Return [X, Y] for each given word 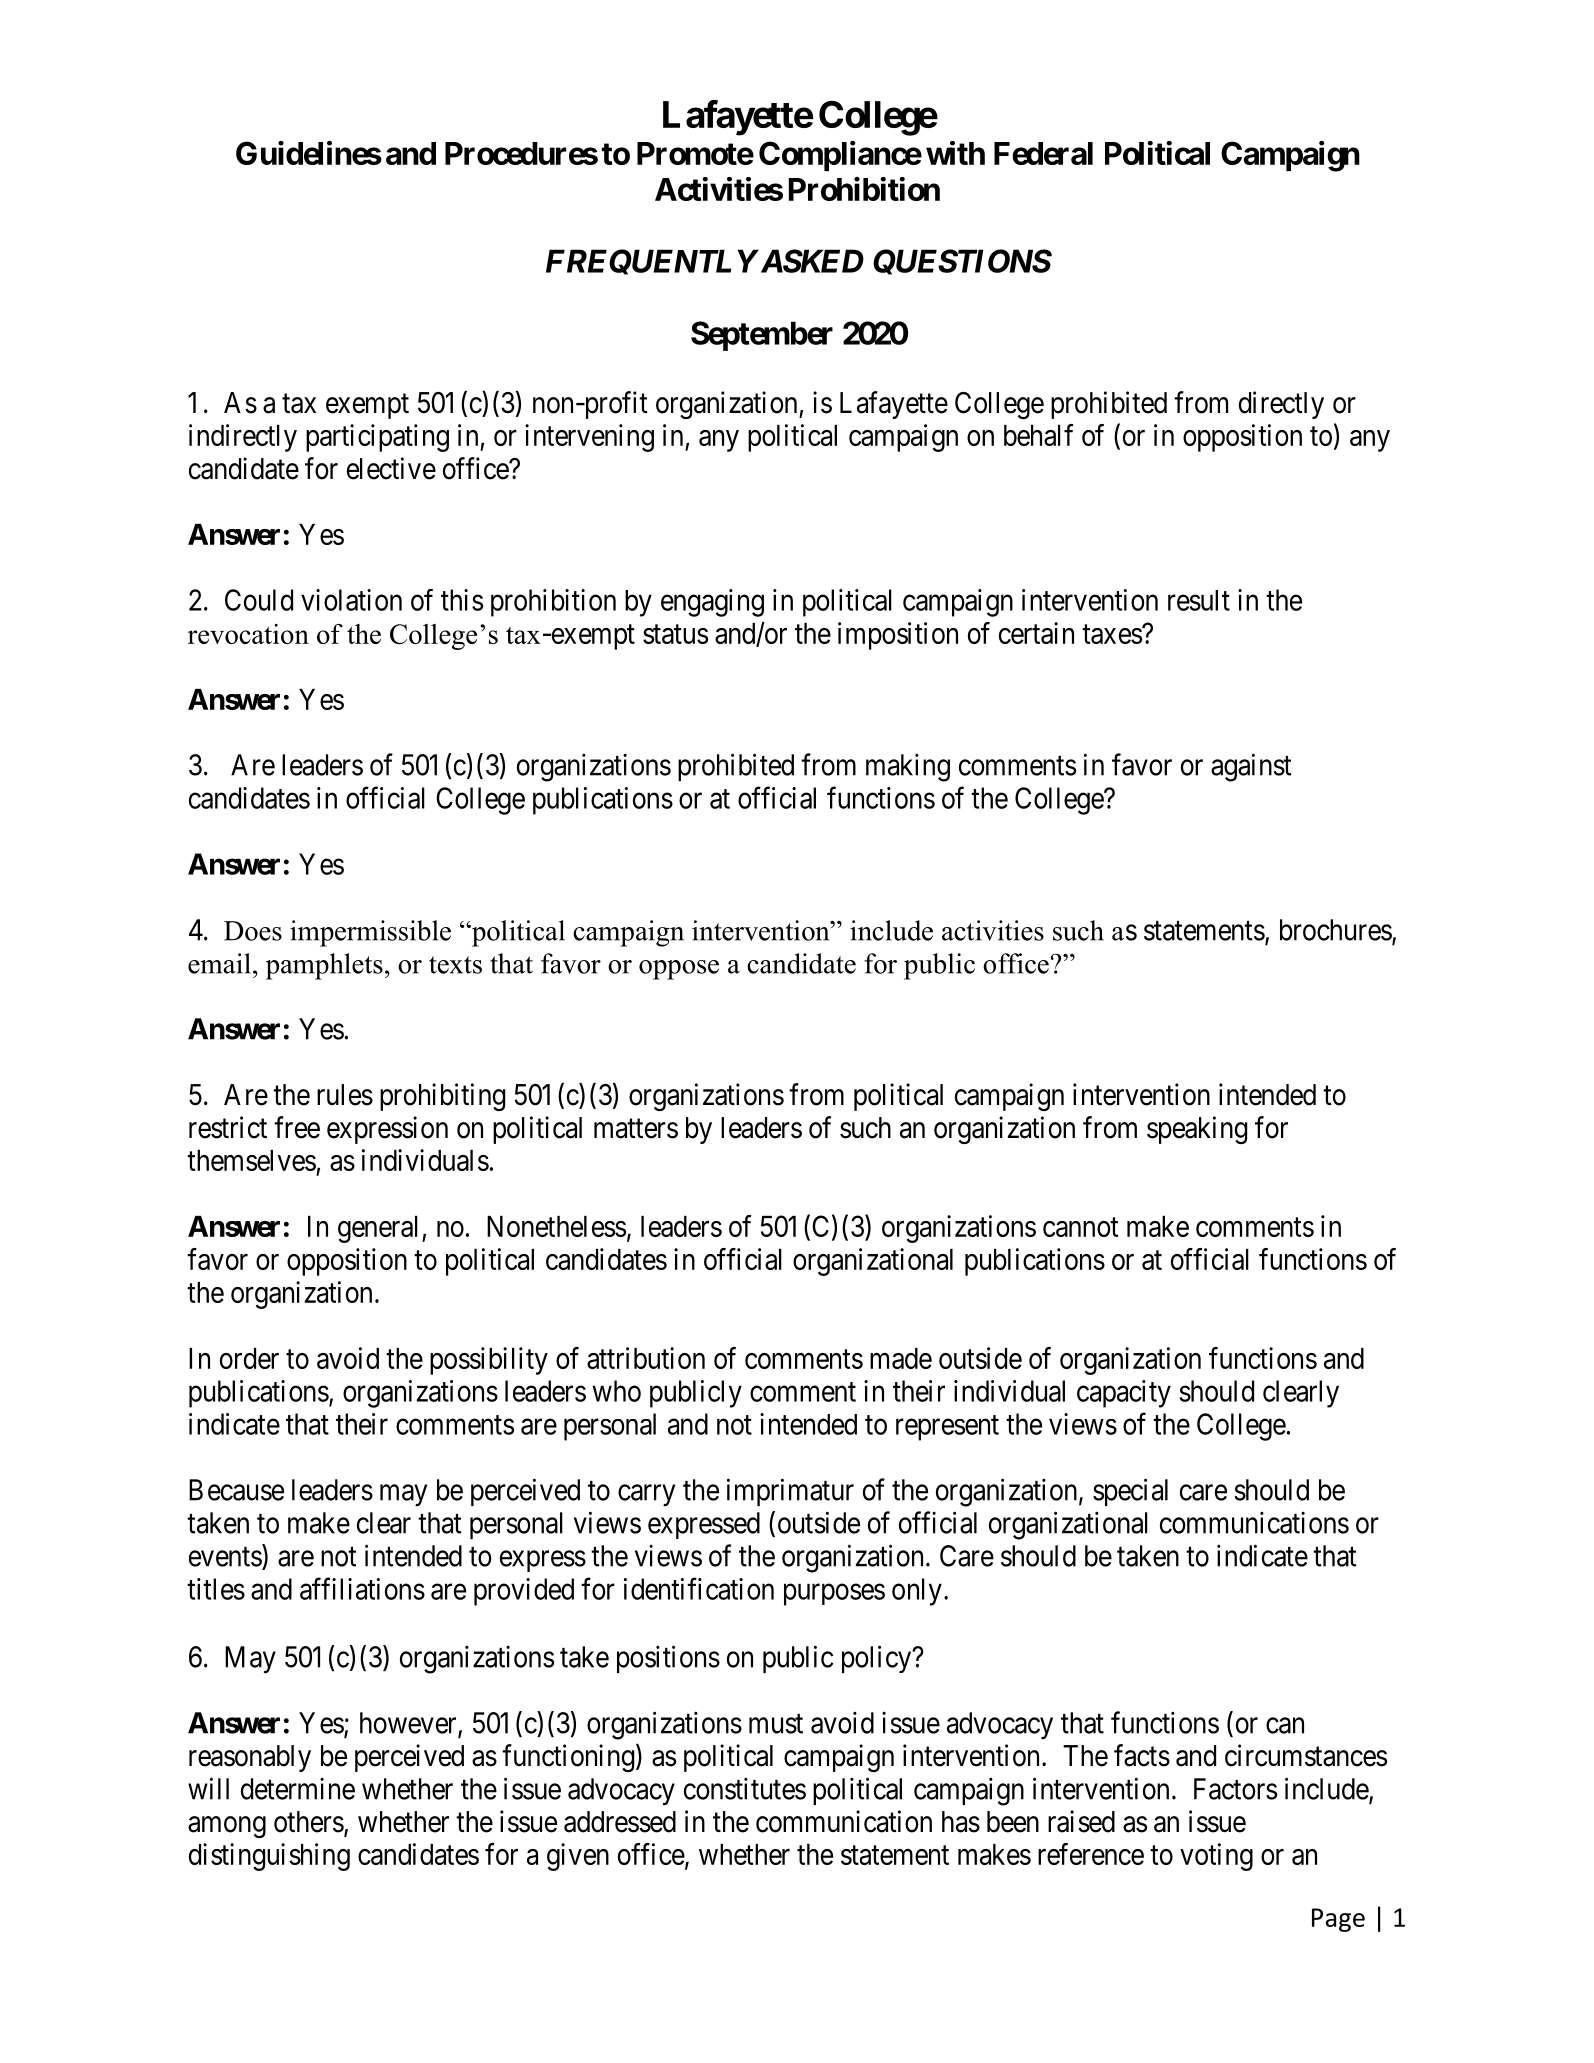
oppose [679, 970]
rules [345, 1095]
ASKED [810, 261]
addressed [620, 1822]
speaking [1197, 1130]
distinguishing [269, 1857]
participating [377, 438]
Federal [1043, 153]
